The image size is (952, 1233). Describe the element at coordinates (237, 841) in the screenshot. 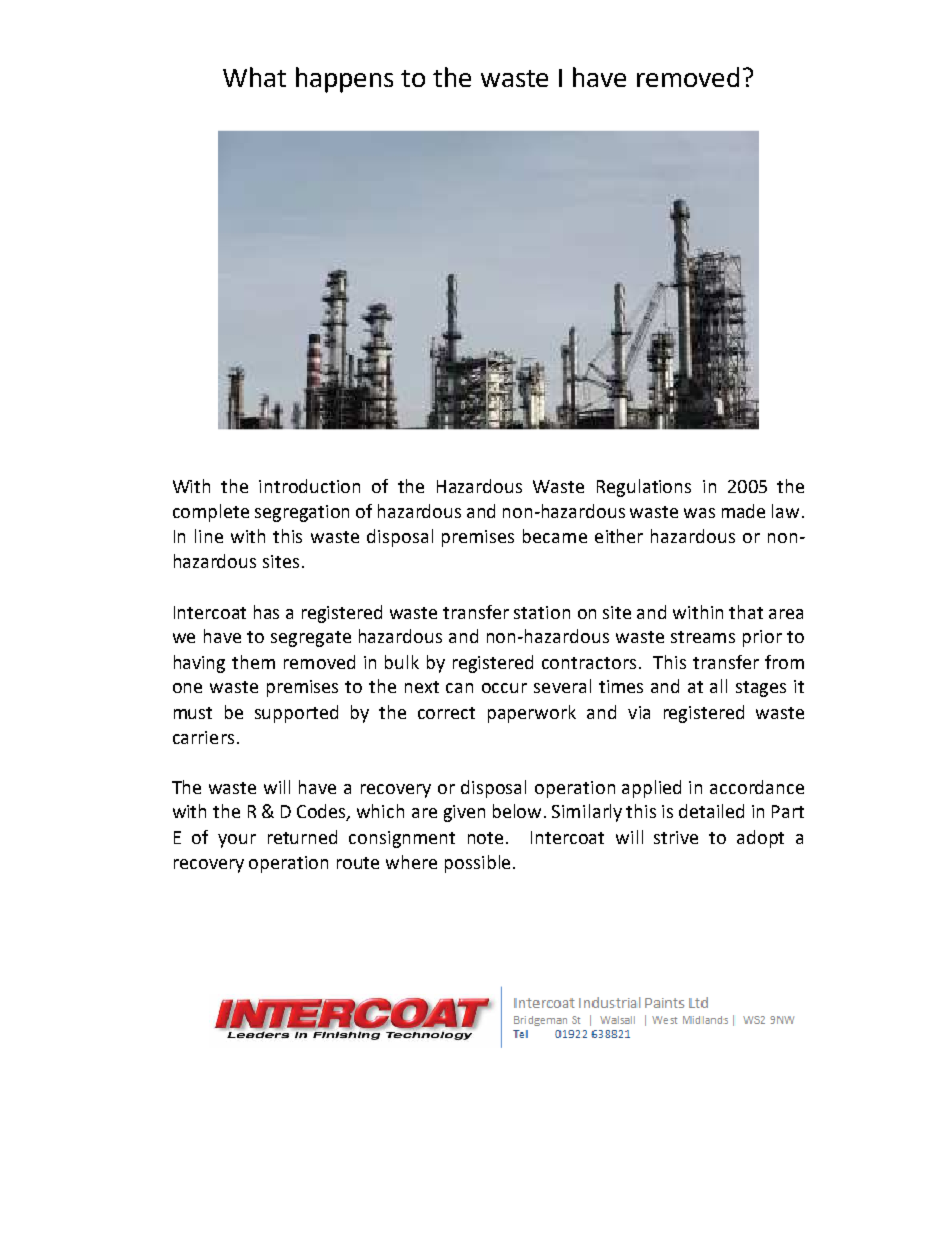

I see `your` at that location.
